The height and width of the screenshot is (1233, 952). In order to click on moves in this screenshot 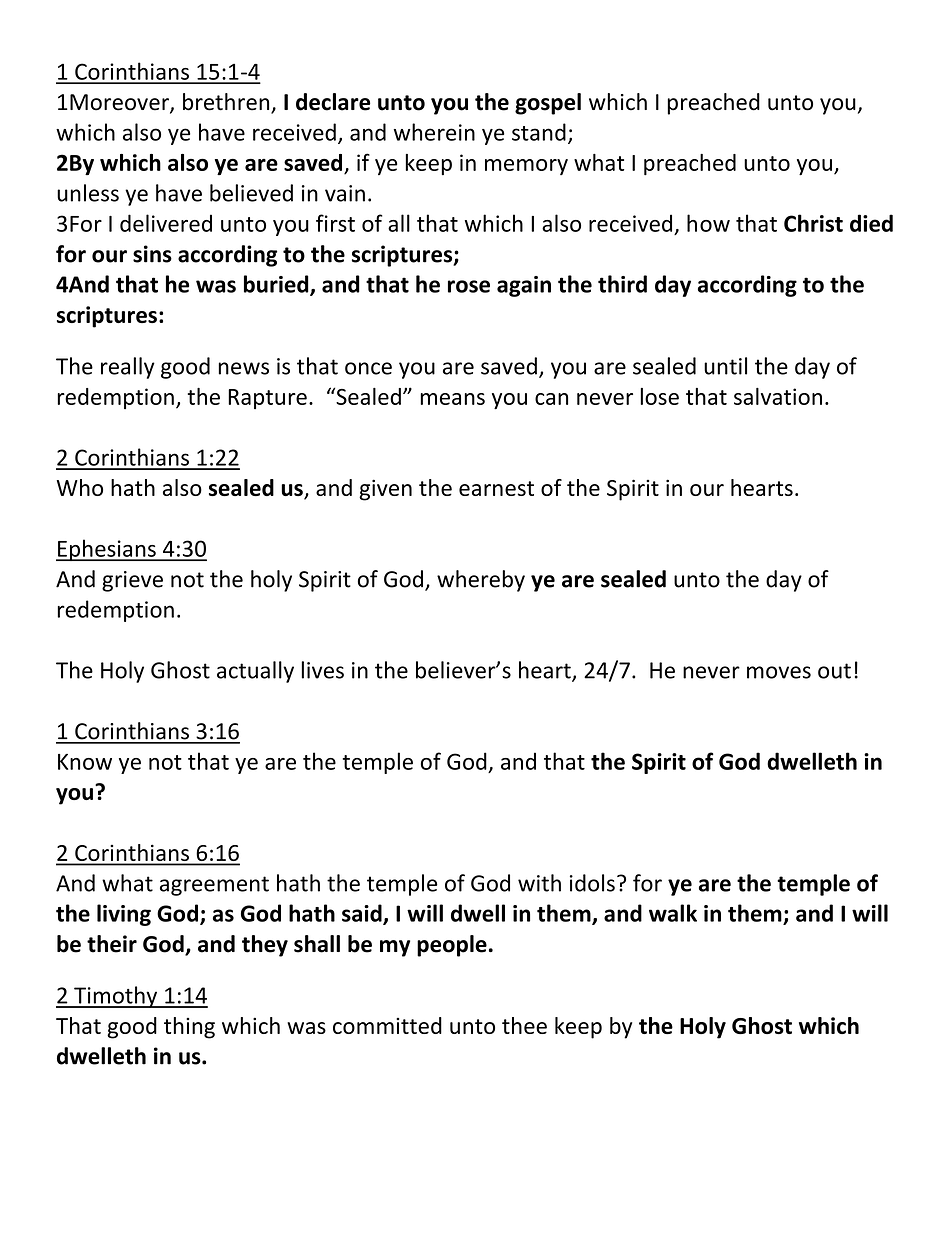, I will do `click(779, 672)`.
